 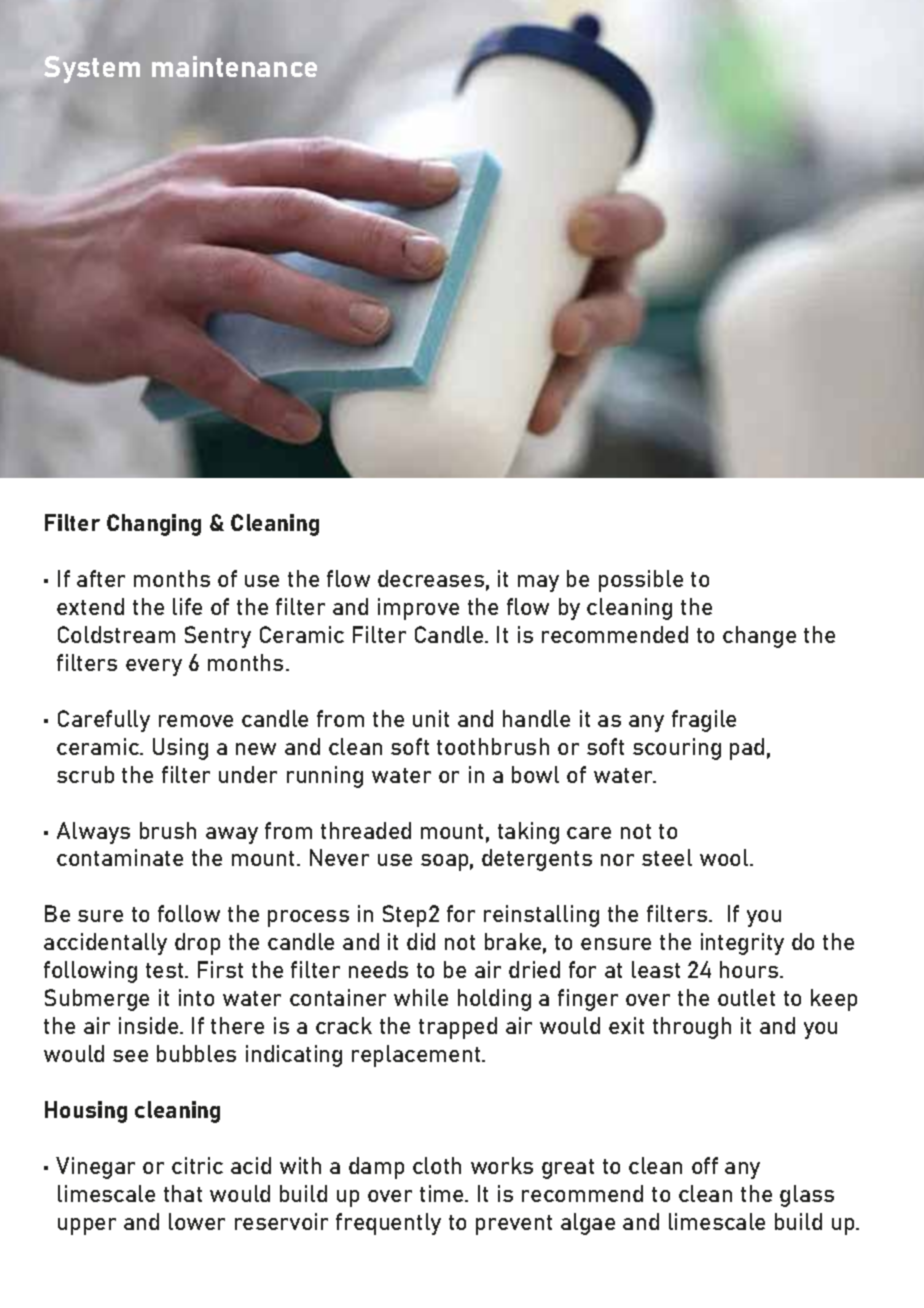 What do you see at coordinates (232, 835) in the screenshot?
I see `away` at bounding box center [232, 835].
